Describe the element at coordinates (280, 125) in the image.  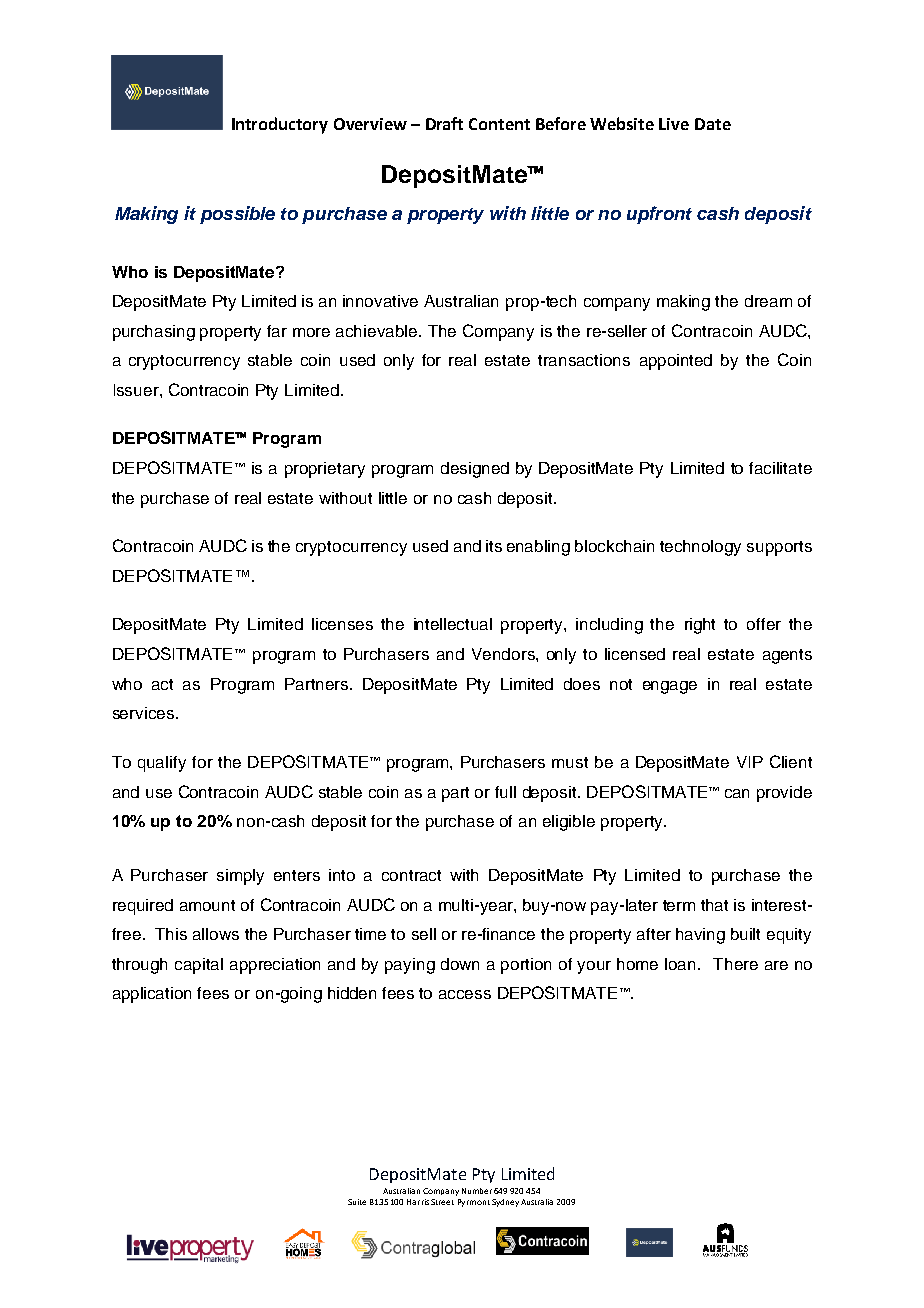
I see `Introductory` at that location.
